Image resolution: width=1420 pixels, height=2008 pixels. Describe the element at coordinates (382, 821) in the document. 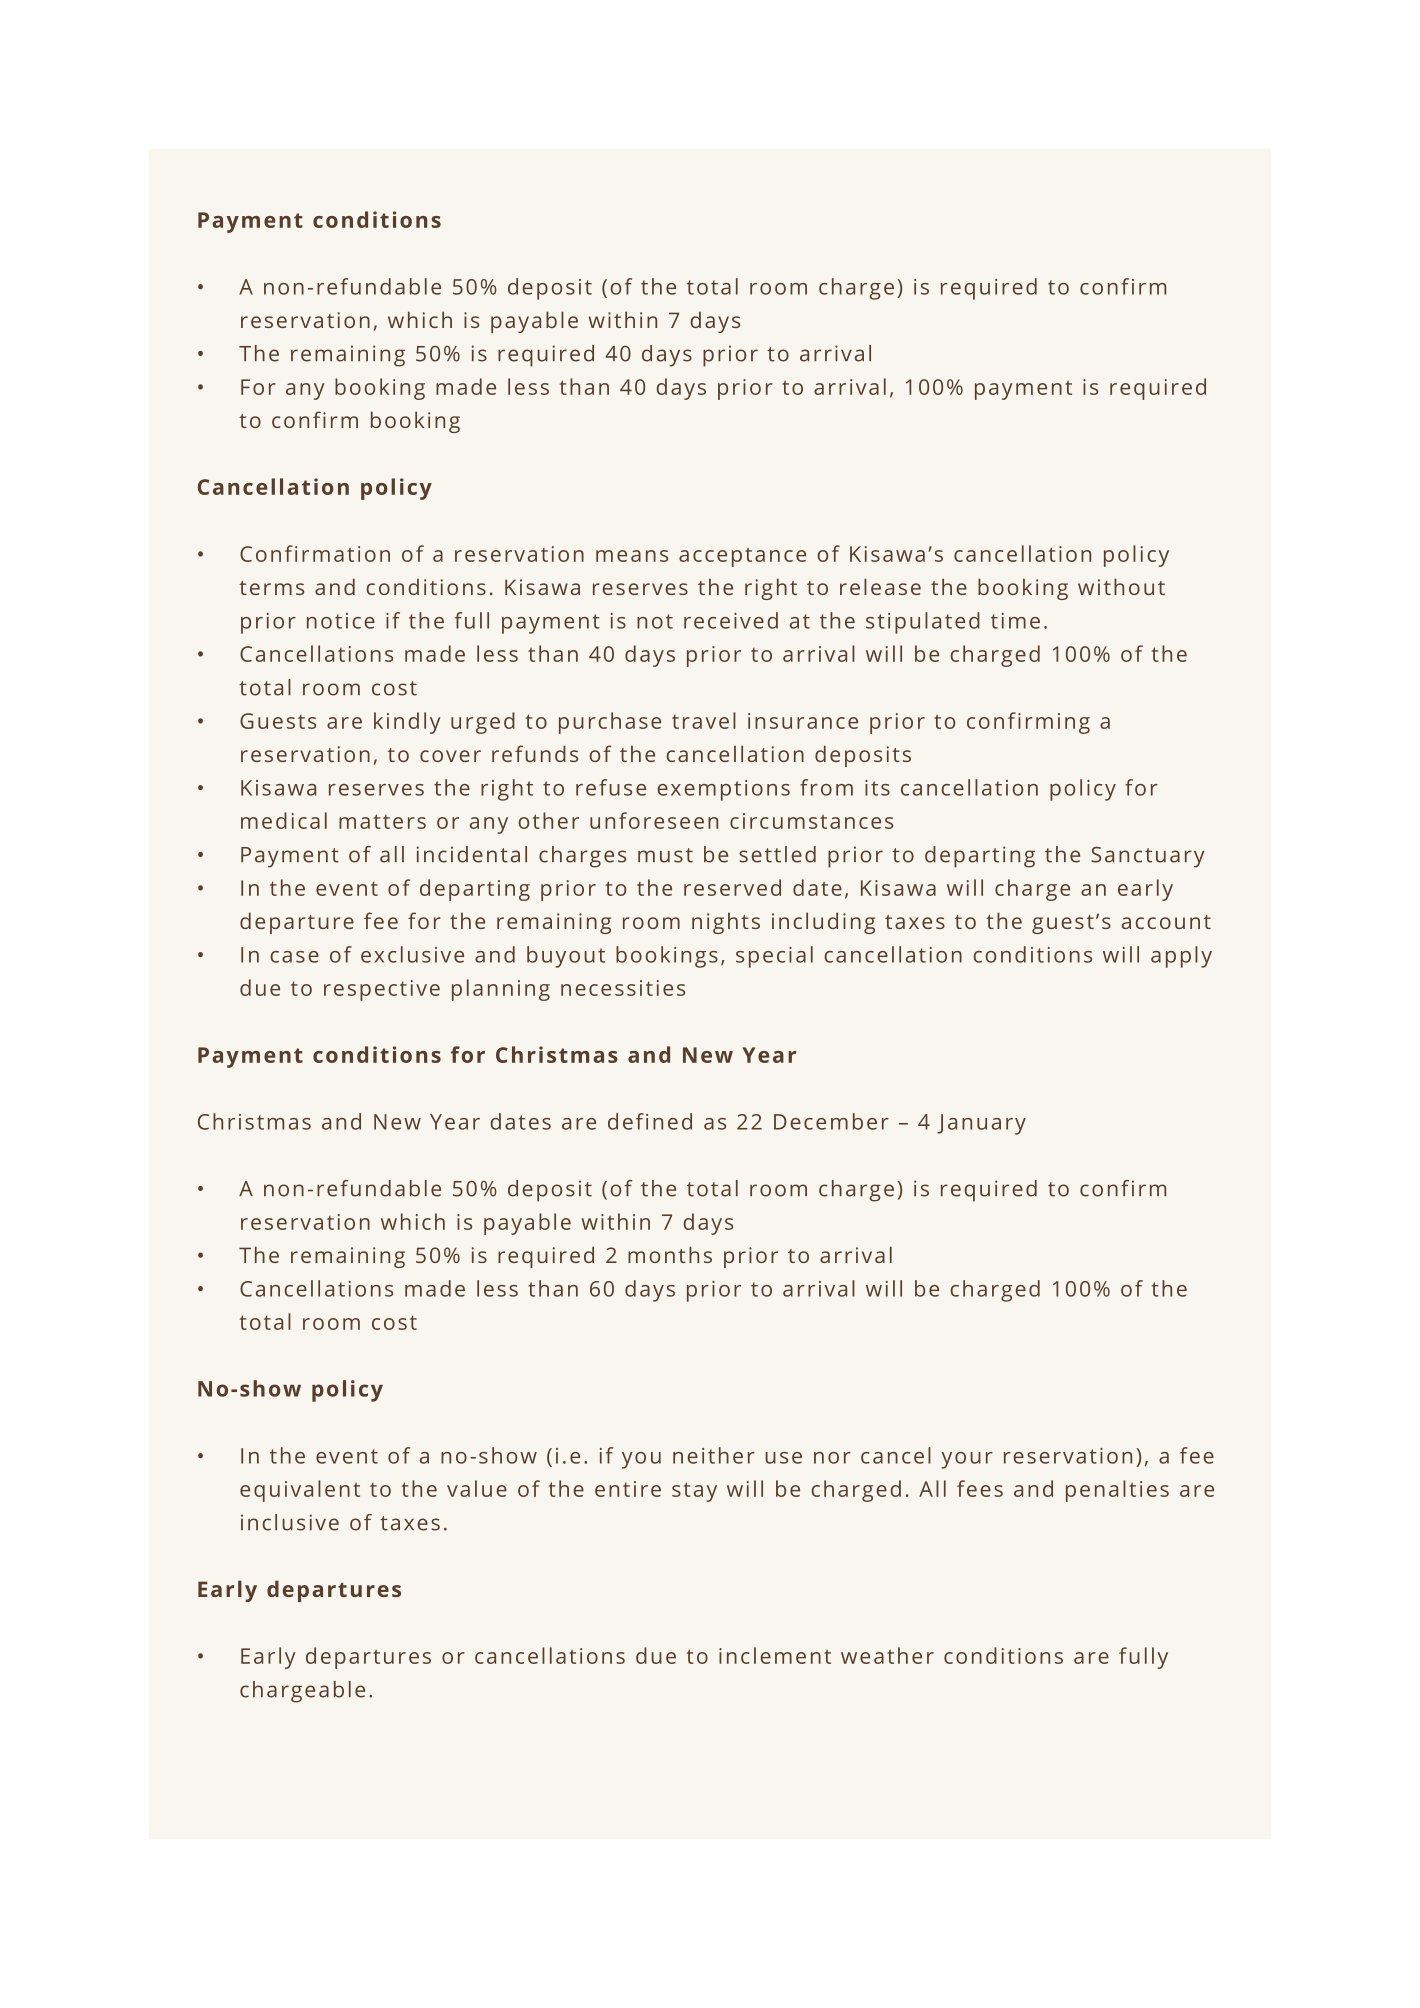

I see `matters` at that location.
